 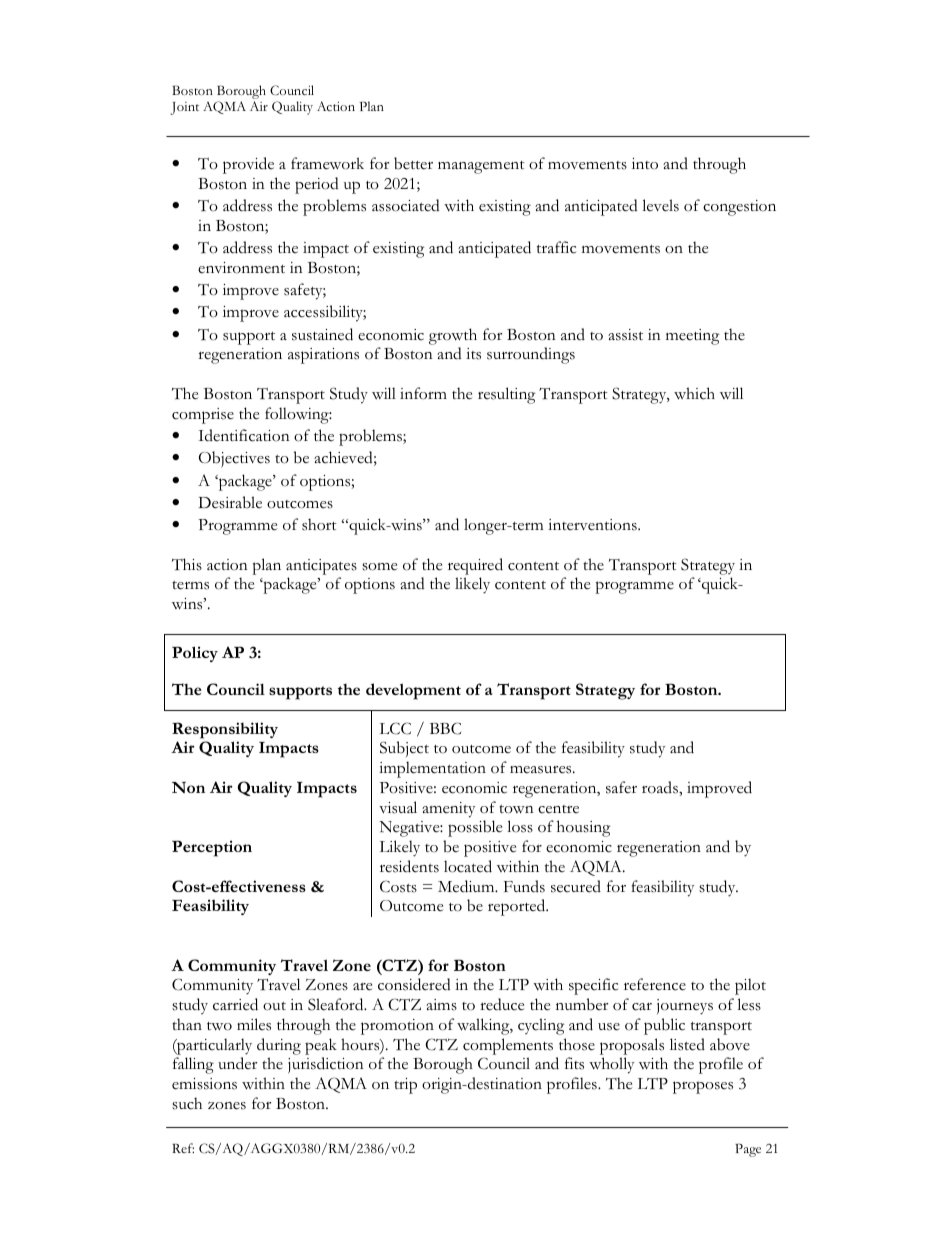 What do you see at coordinates (187, 564) in the page?
I see `This` at bounding box center [187, 564].
